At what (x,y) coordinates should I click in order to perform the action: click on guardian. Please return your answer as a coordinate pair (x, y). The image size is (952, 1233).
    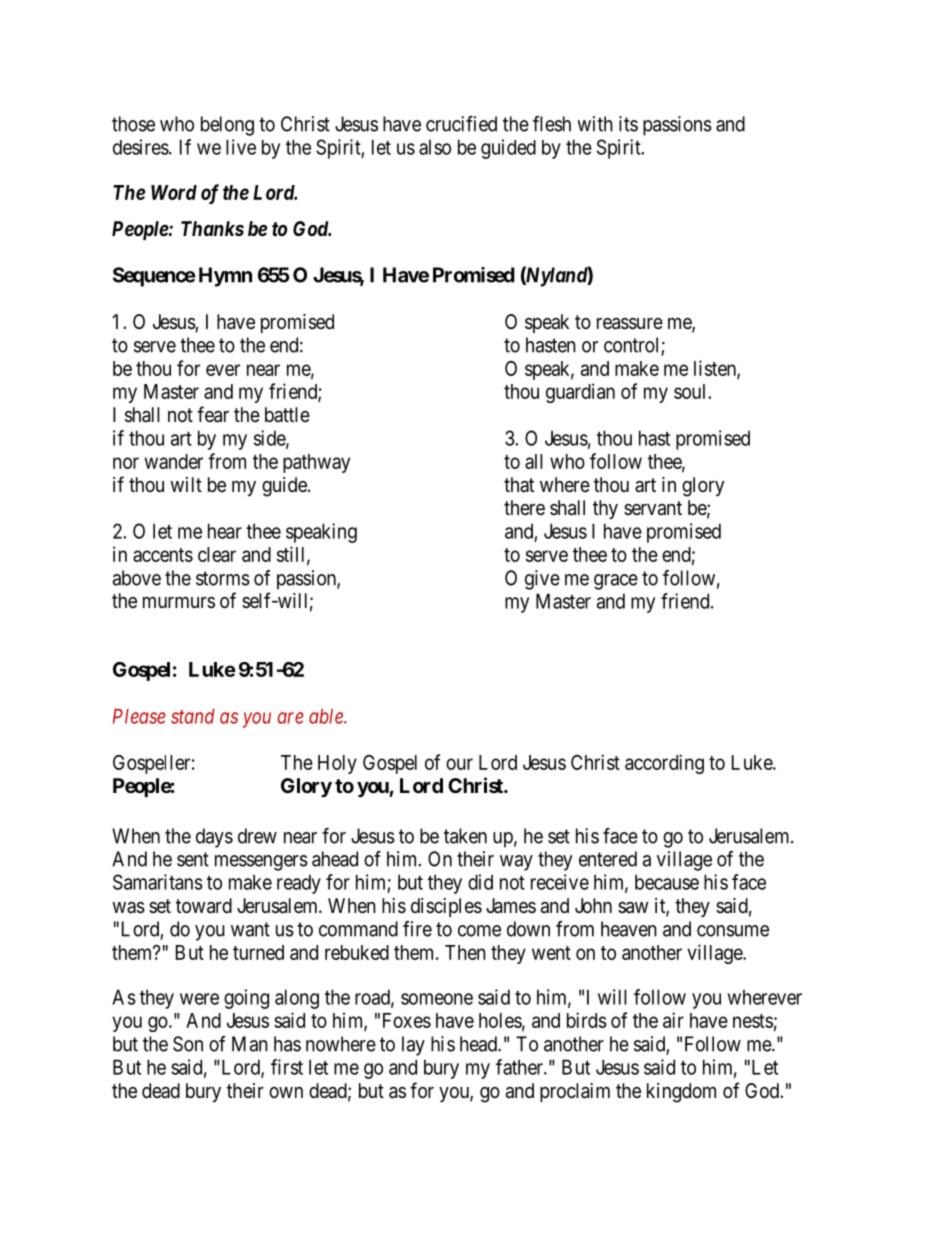
    Looking at the image, I should click on (580, 393).
